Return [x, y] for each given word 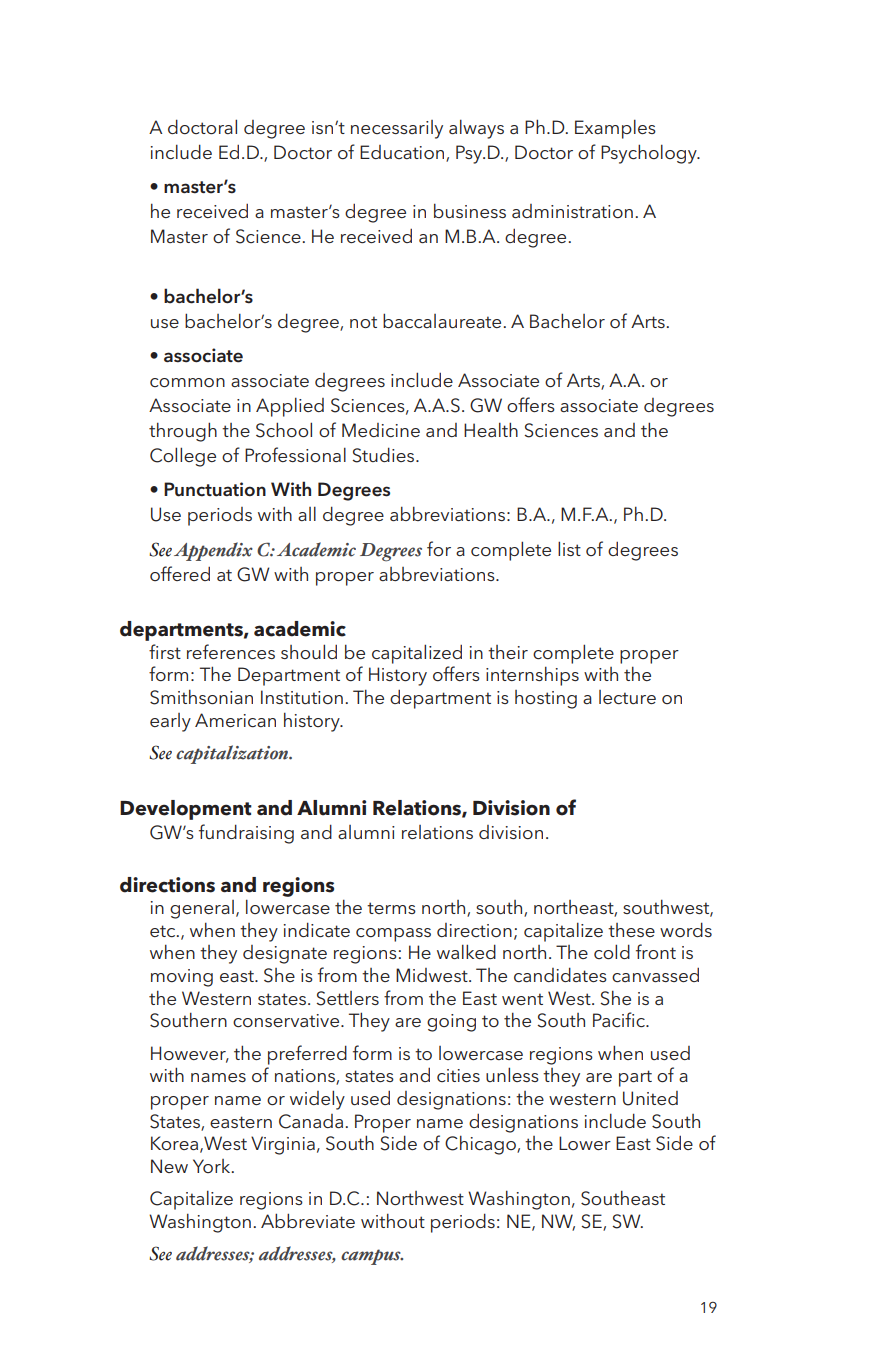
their [508, 652]
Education [403, 153]
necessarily [397, 129]
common [187, 383]
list [569, 548]
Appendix [213, 551]
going [451, 1023]
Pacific [620, 1020]
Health [491, 429]
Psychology [650, 154]
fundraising [246, 834]
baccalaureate [442, 320]
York [213, 1166]
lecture [627, 697]
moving [182, 978]
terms [391, 908]
